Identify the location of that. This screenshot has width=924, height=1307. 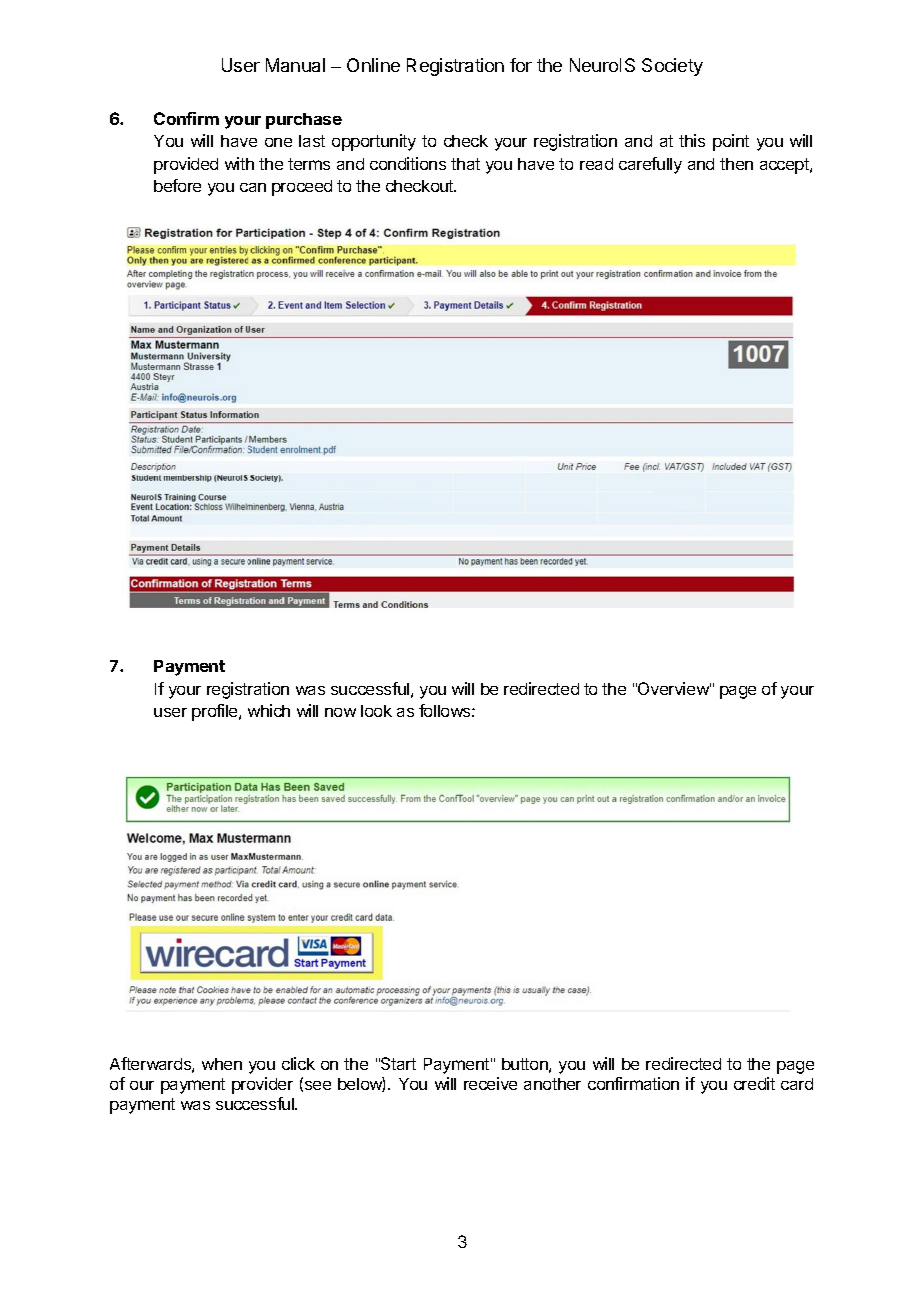
(465, 164).
